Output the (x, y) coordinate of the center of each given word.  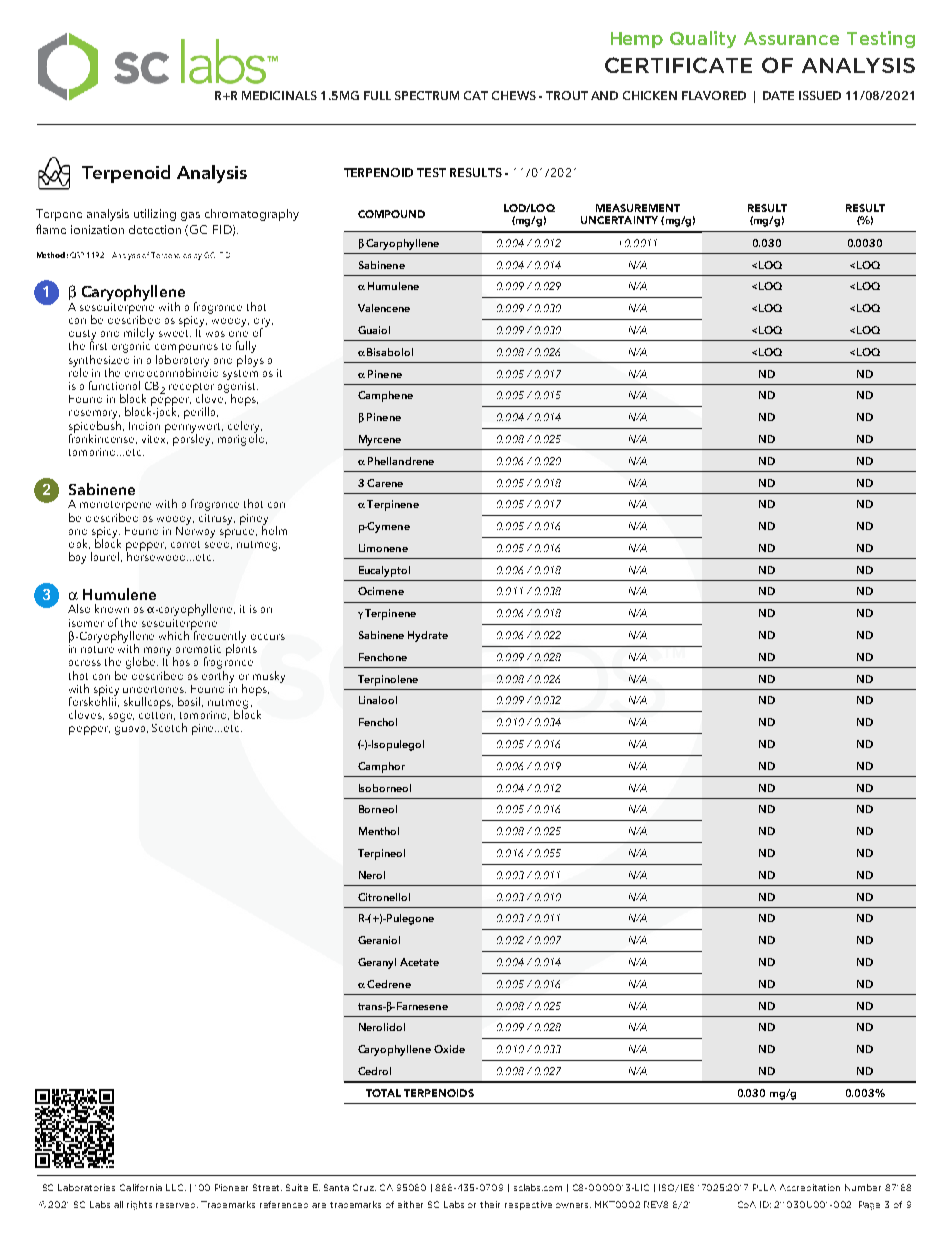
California (141, 1187)
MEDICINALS (279, 95)
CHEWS (514, 95)
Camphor (381, 767)
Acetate (419, 962)
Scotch (169, 727)
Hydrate (428, 636)
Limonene (383, 548)
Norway (195, 531)
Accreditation (810, 1187)
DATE (778, 95)
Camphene (385, 396)
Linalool (378, 700)
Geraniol (379, 940)
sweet (175, 333)
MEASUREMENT (638, 208)
